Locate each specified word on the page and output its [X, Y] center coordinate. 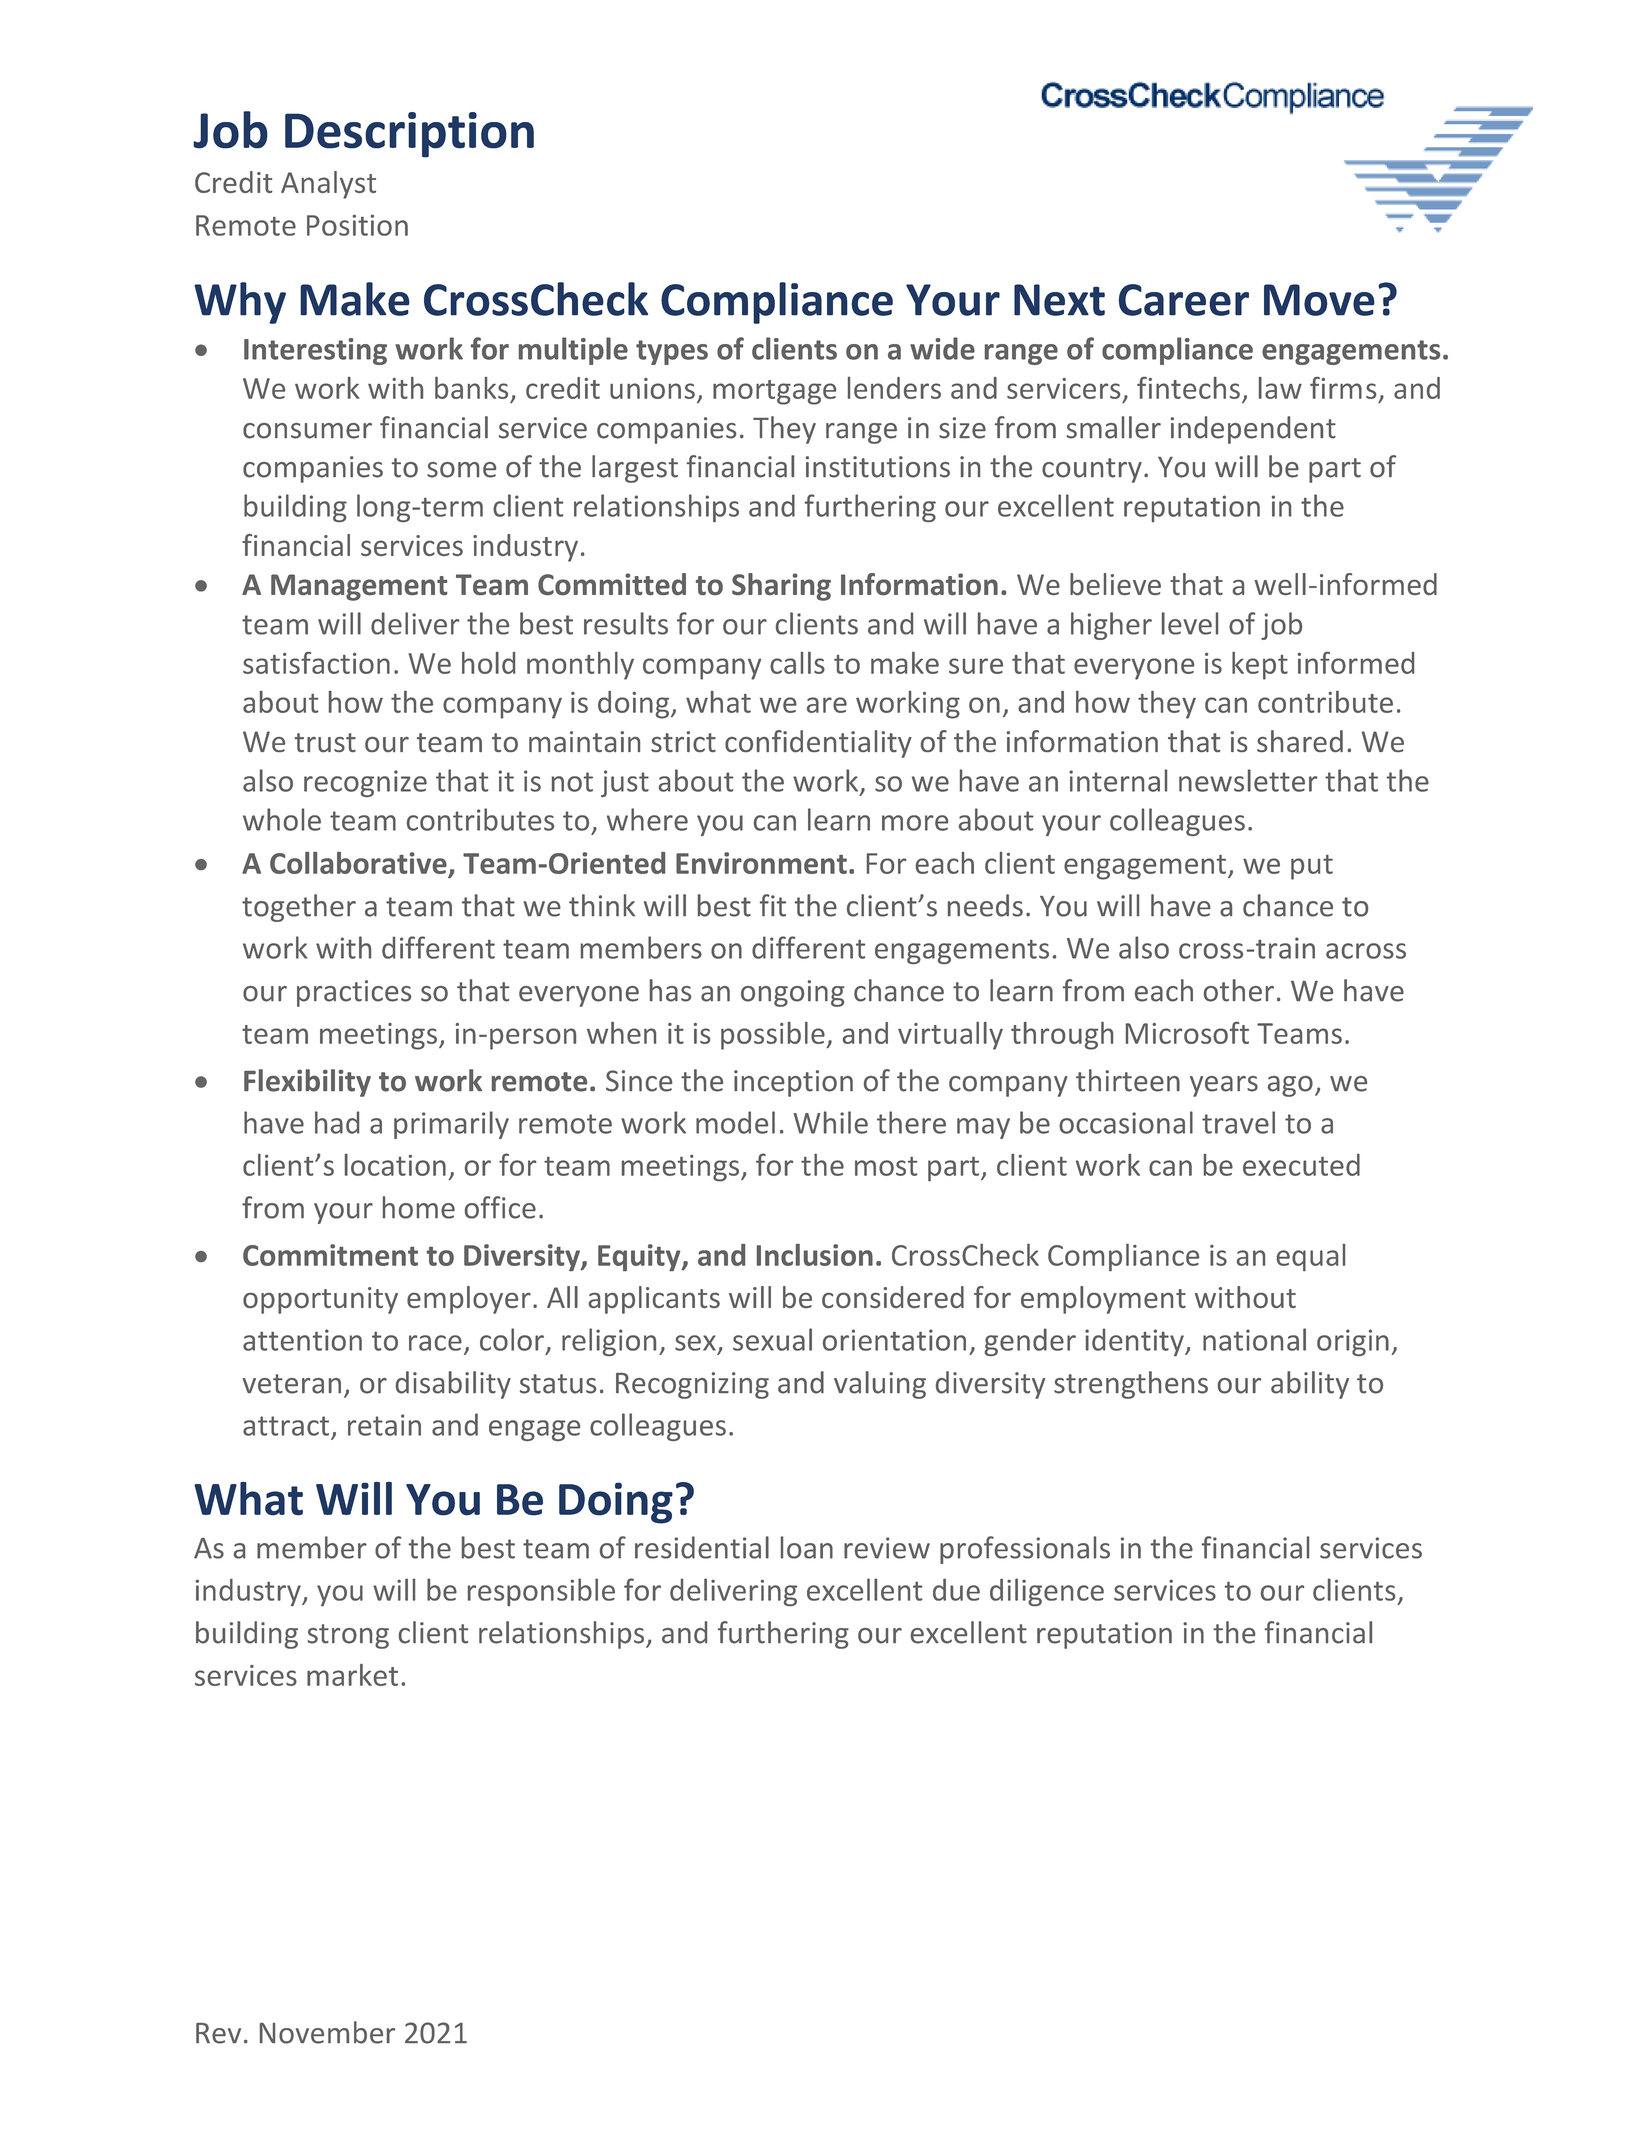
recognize [365, 783]
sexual [772, 1339]
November [327, 2032]
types [672, 352]
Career [1183, 300]
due [956, 1590]
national [1254, 1339]
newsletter [1248, 780]
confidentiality [818, 744]
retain [384, 1425]
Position [357, 225]
